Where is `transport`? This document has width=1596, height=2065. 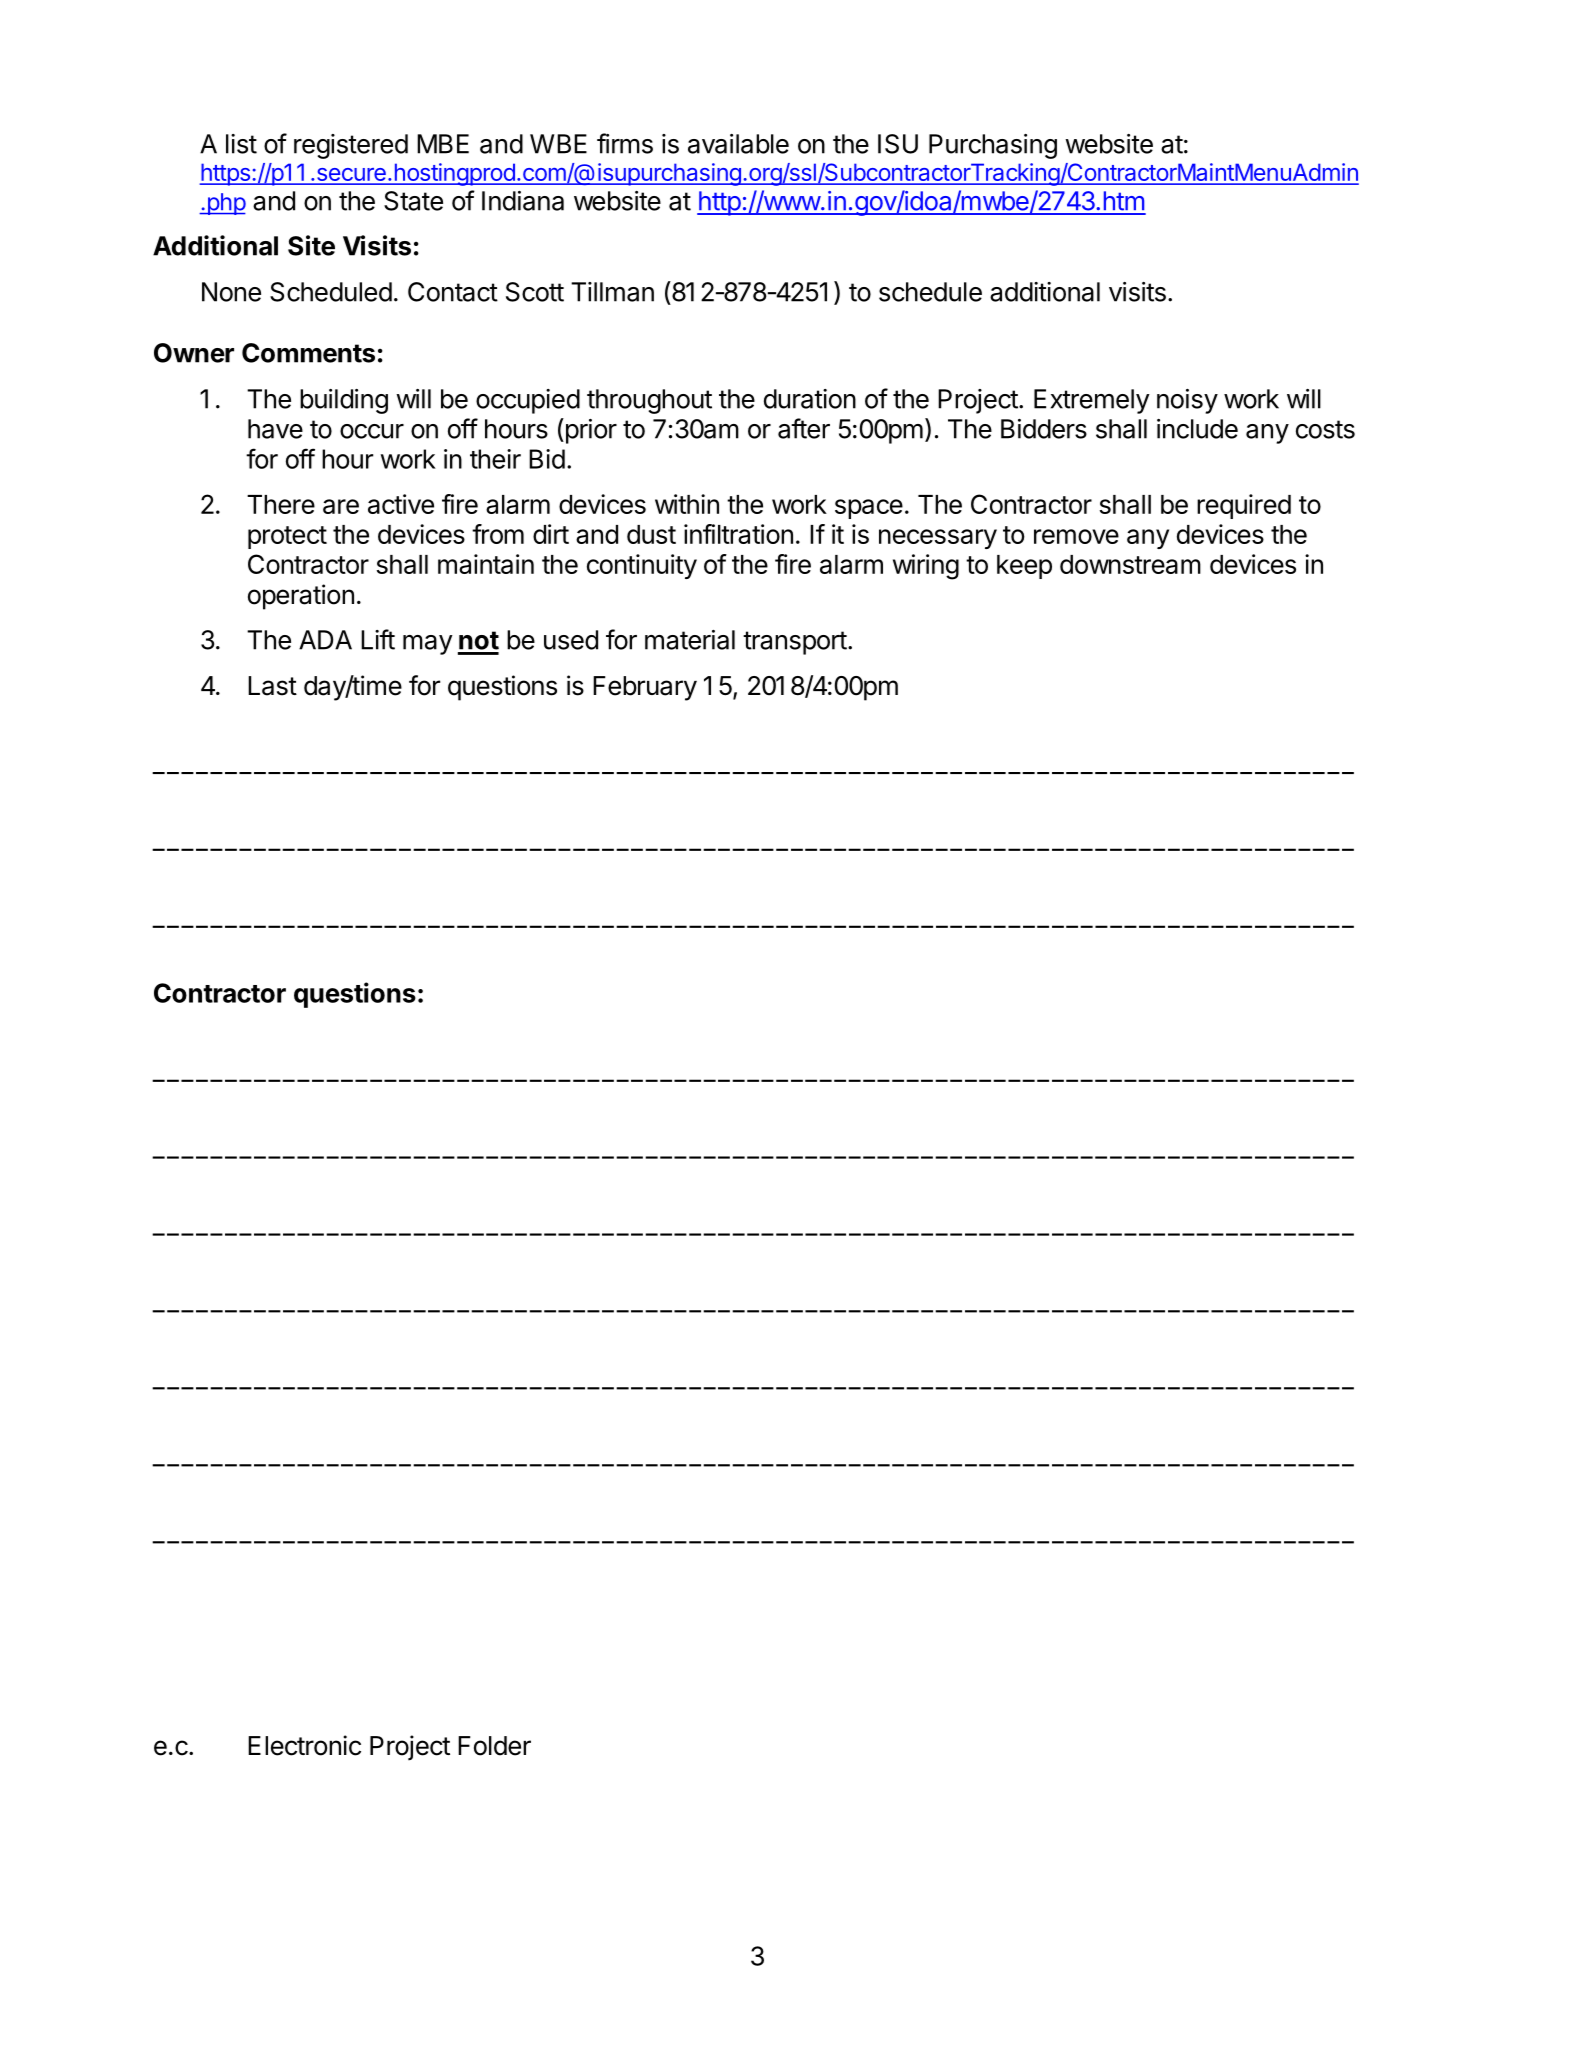
transport is located at coordinates (795, 643).
